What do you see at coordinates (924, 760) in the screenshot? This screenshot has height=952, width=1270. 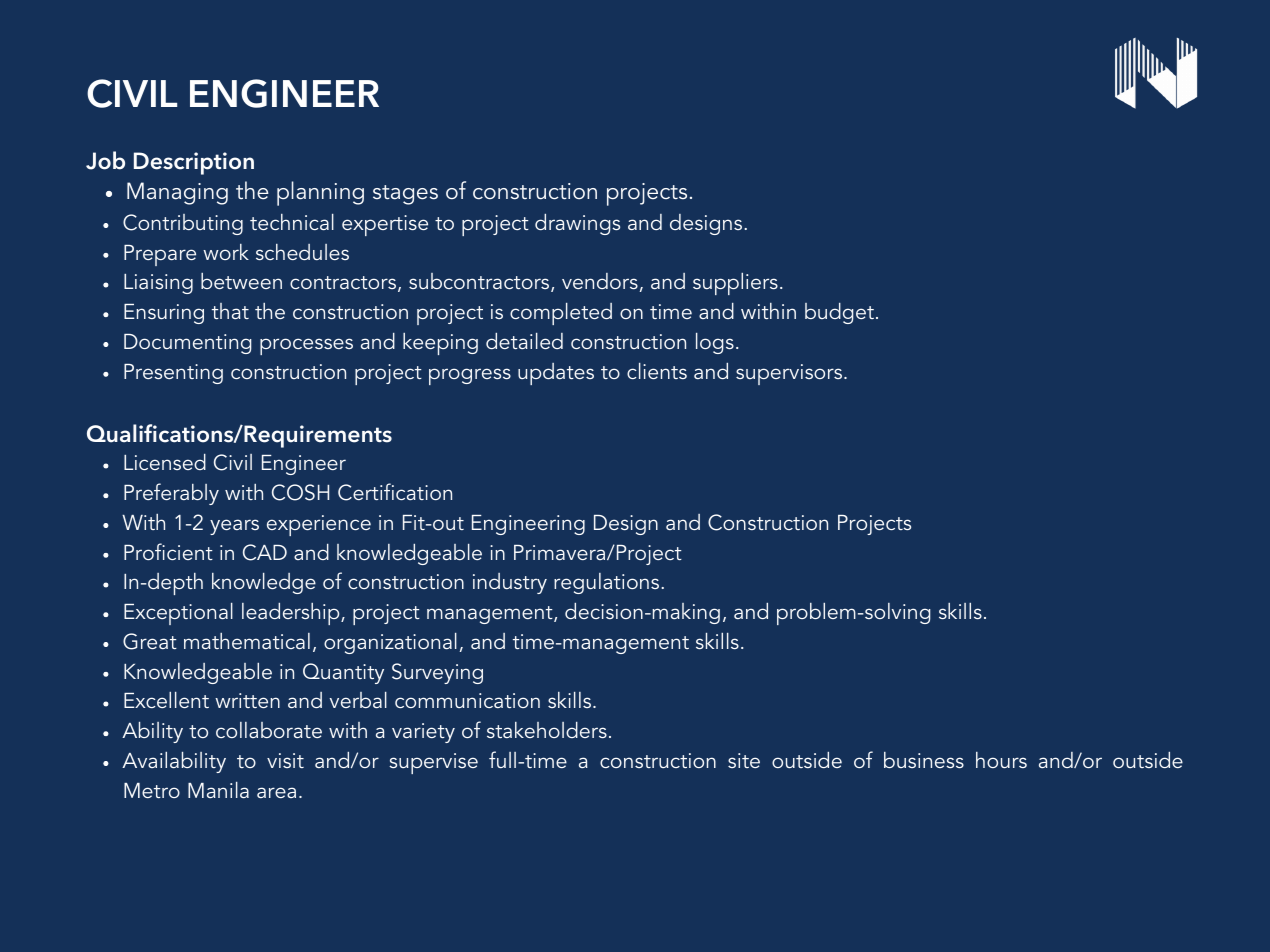 I see `business` at bounding box center [924, 760].
